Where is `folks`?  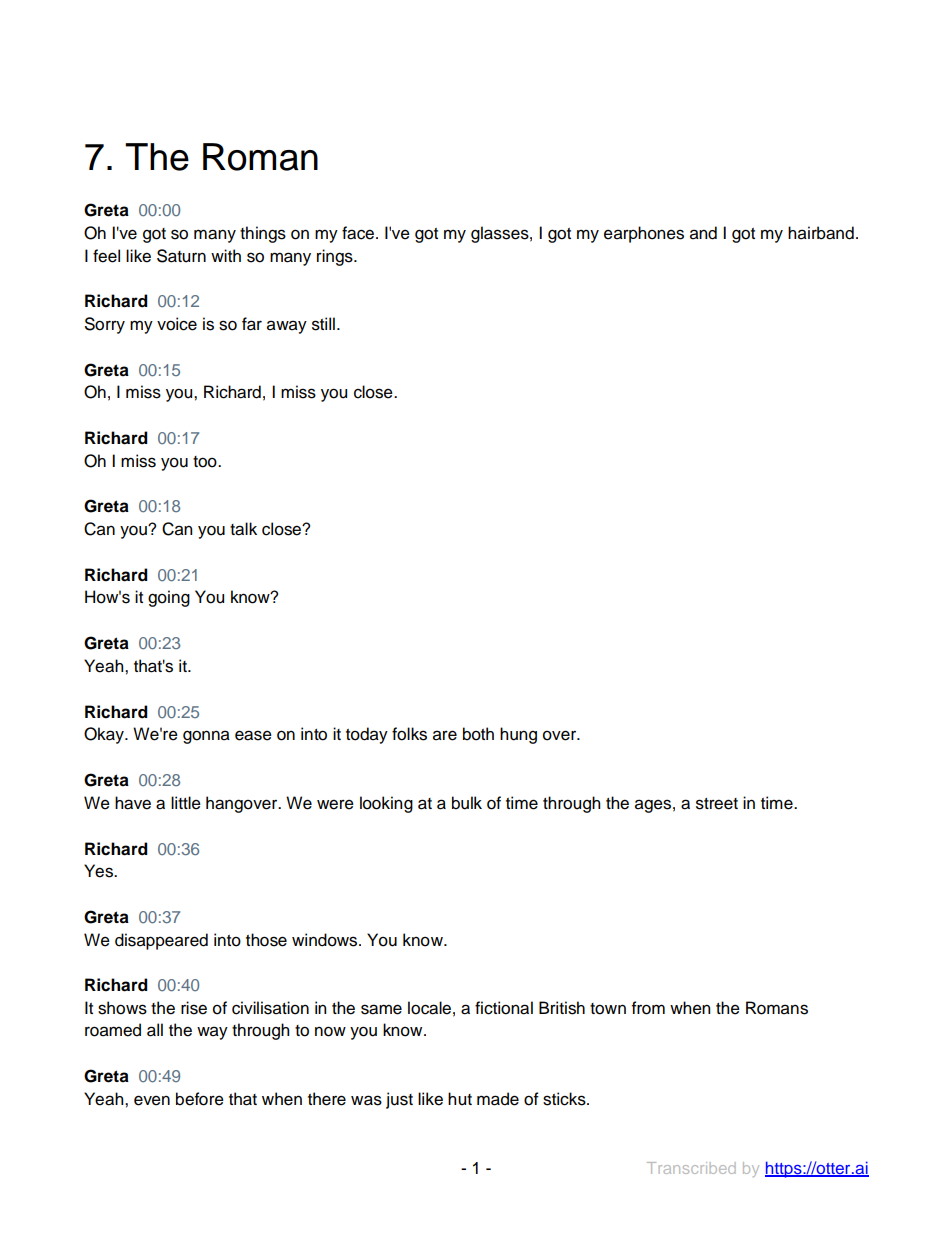 folks is located at coordinates (409, 734).
